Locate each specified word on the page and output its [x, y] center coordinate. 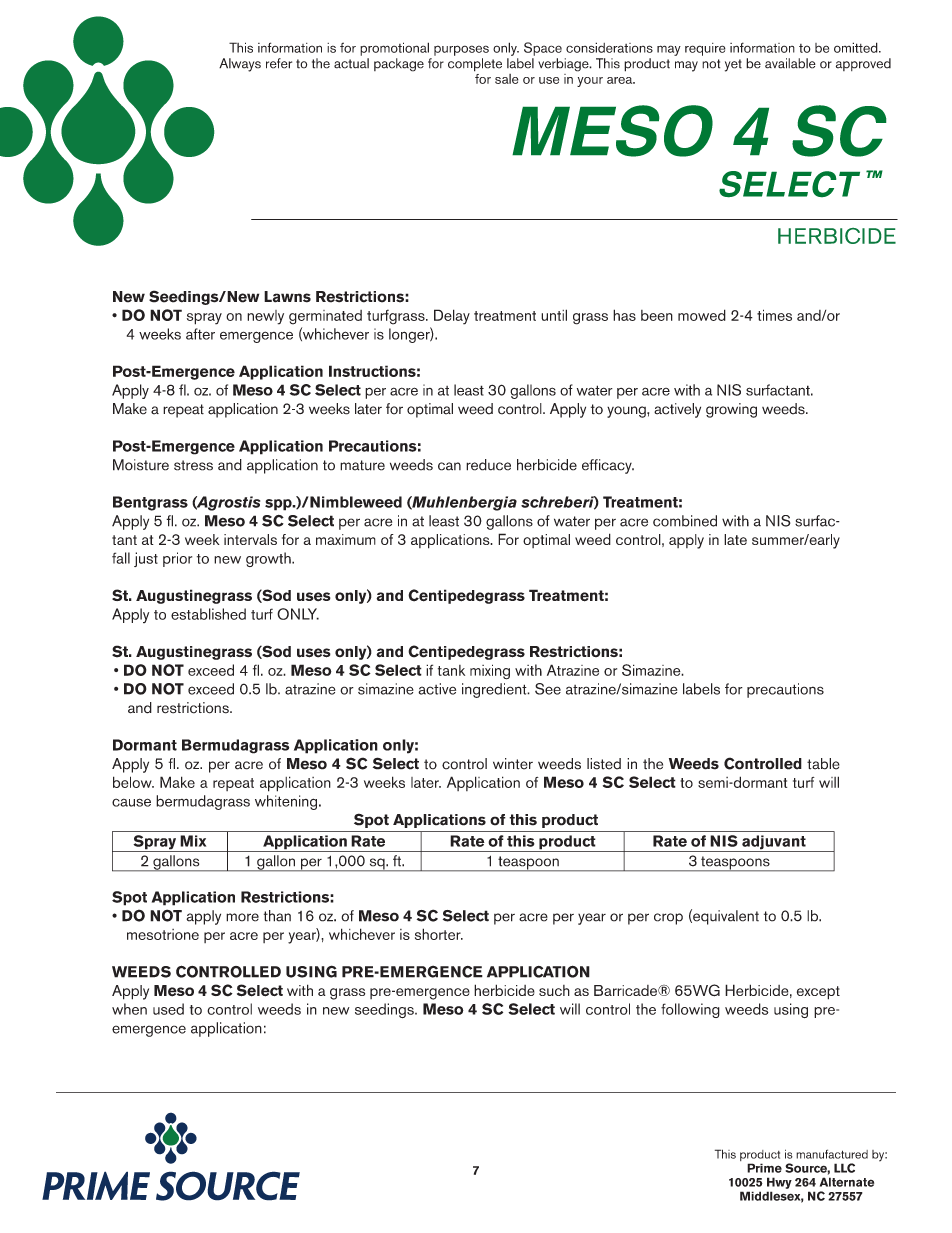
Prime [764, 1168]
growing [731, 410]
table [823, 764]
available [790, 63]
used [168, 1009]
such [554, 990]
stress [193, 465]
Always [240, 65]
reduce [488, 465]
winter [513, 764]
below [133, 782]
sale [507, 79]
